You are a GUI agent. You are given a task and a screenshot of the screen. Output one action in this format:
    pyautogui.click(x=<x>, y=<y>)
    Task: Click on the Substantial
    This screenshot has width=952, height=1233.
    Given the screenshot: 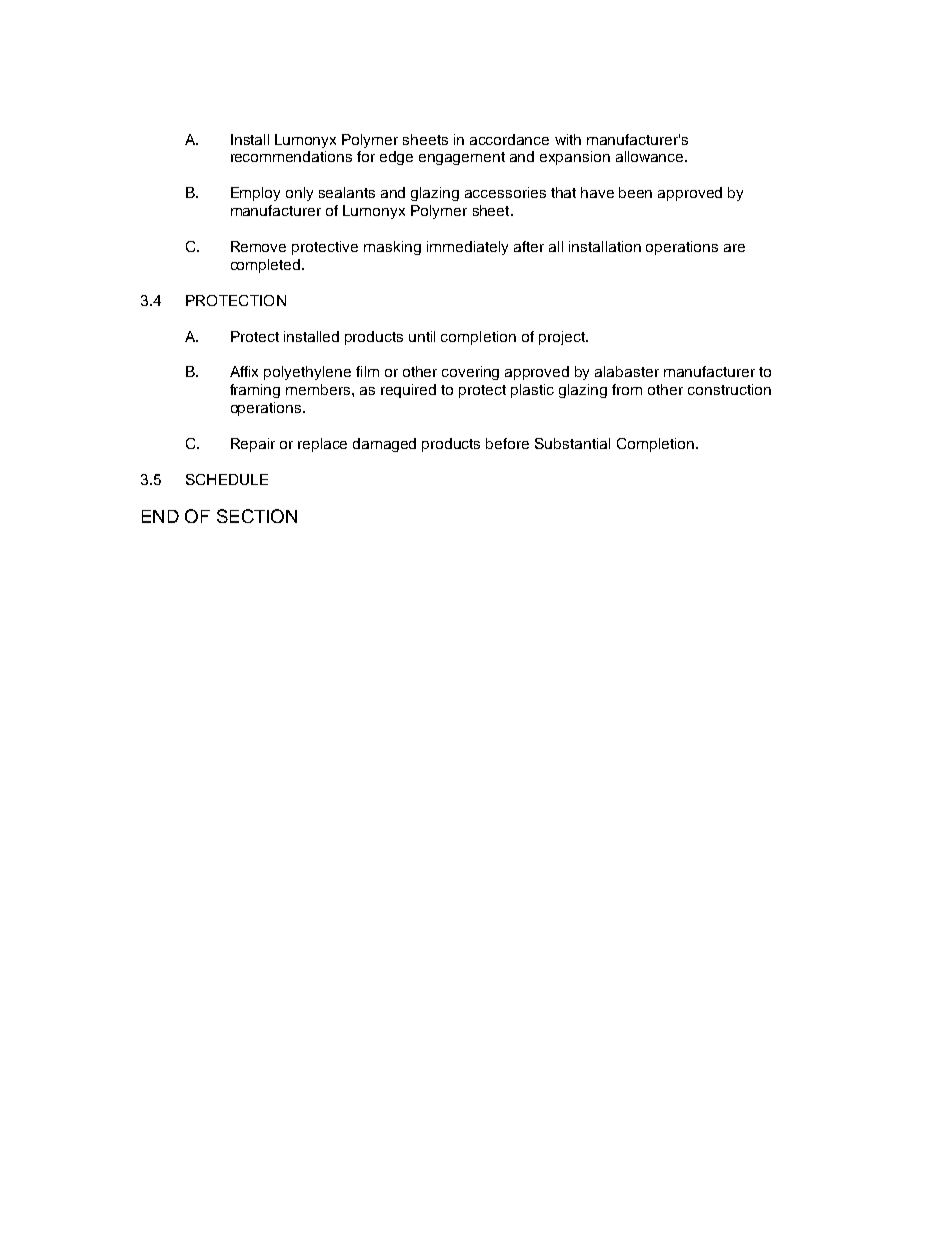 What is the action you would take?
    pyautogui.click(x=572, y=443)
